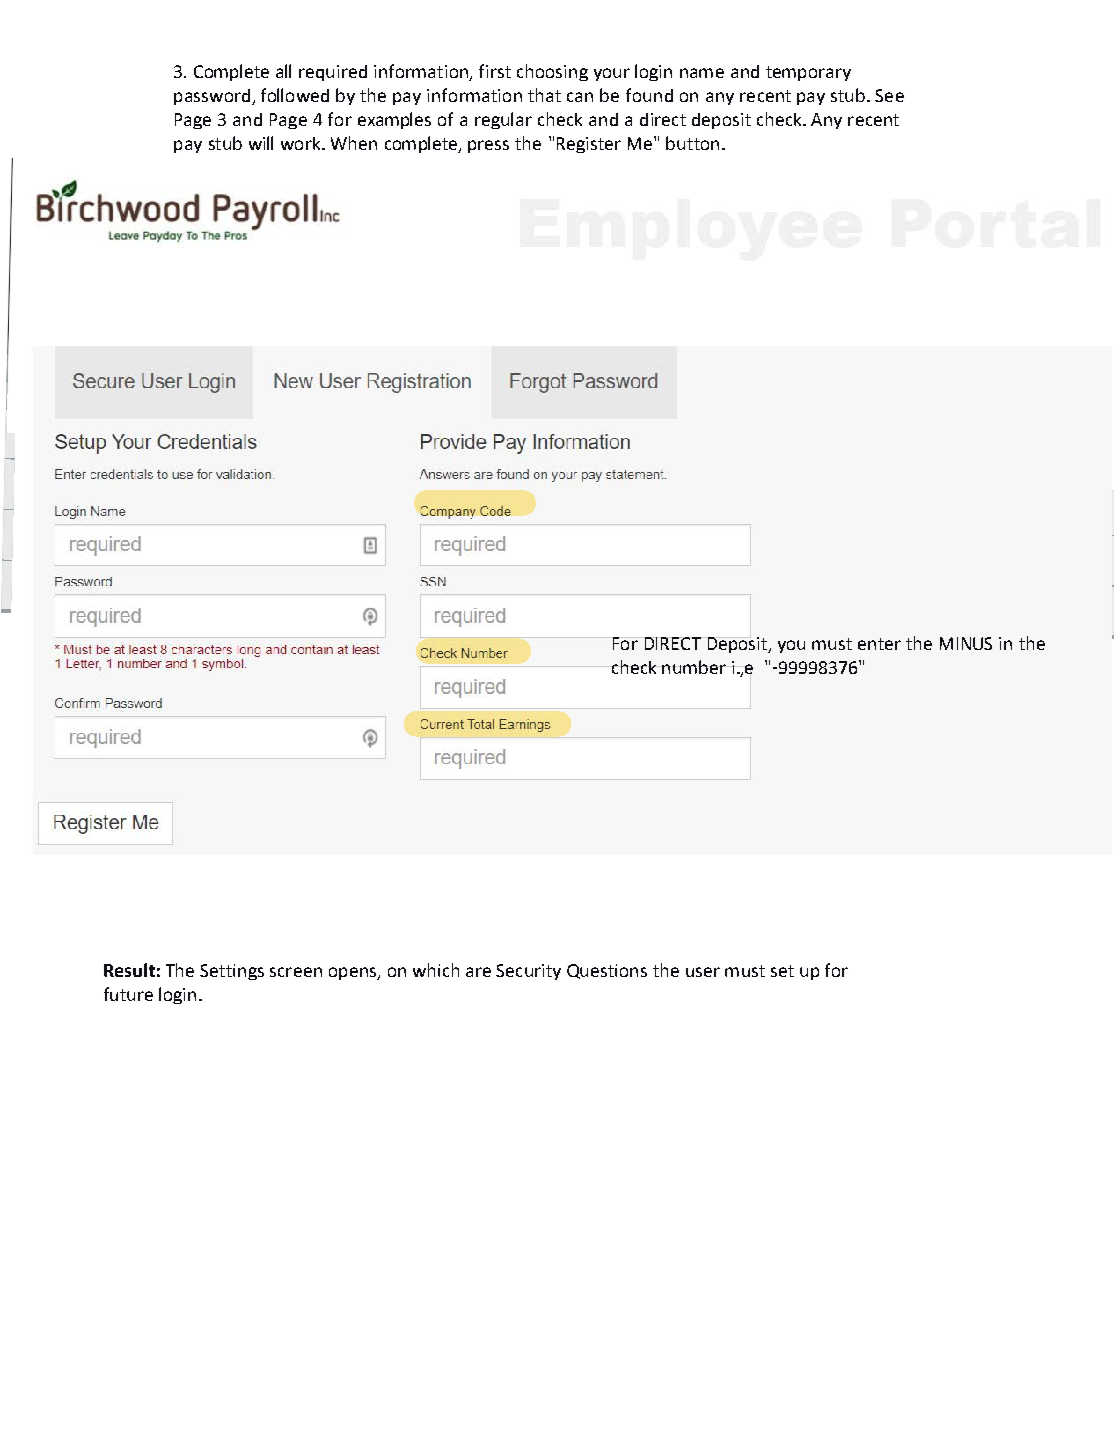  What do you see at coordinates (694, 667) in the image?
I see `number` at bounding box center [694, 667].
